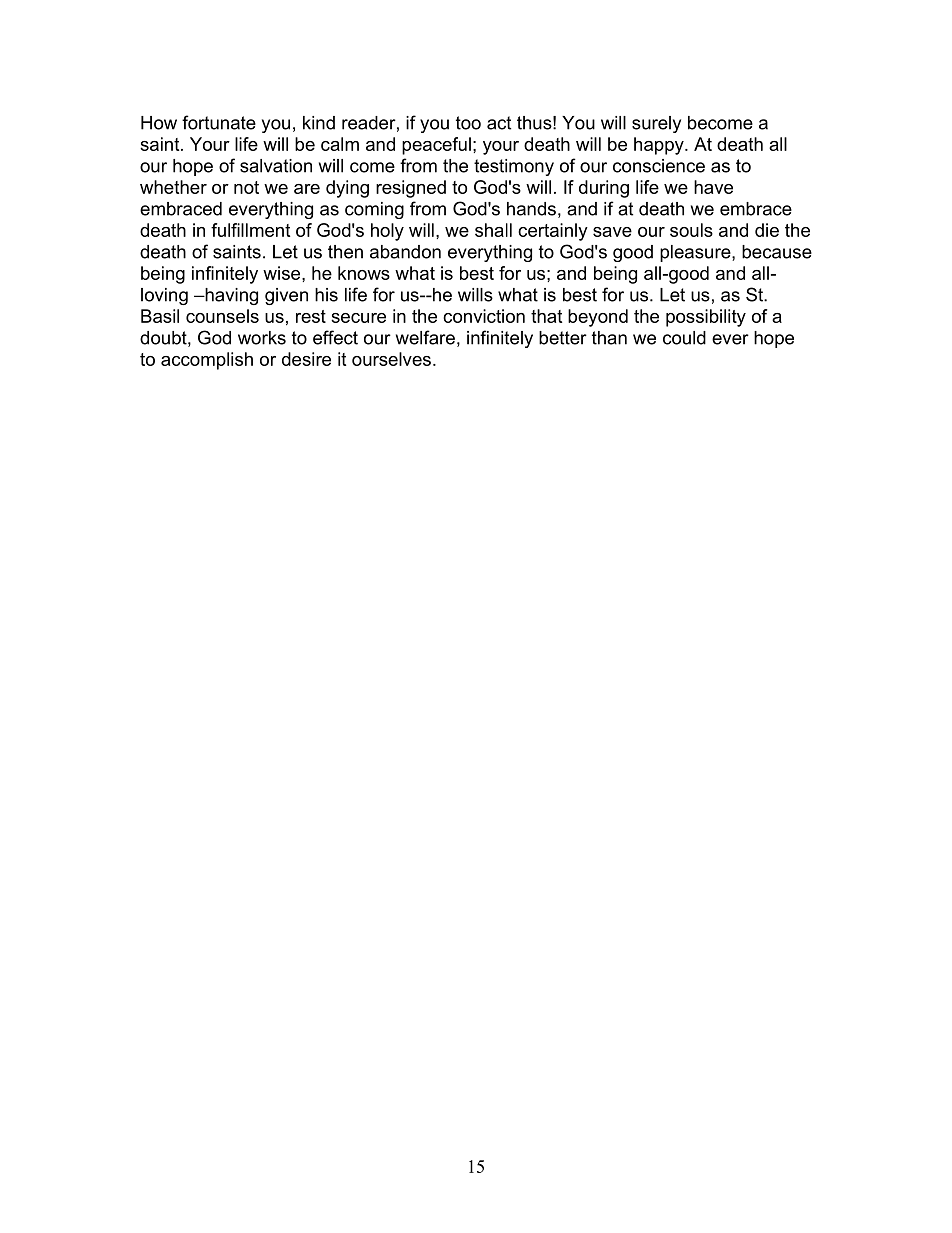  What do you see at coordinates (656, 124) in the image?
I see `surely` at bounding box center [656, 124].
